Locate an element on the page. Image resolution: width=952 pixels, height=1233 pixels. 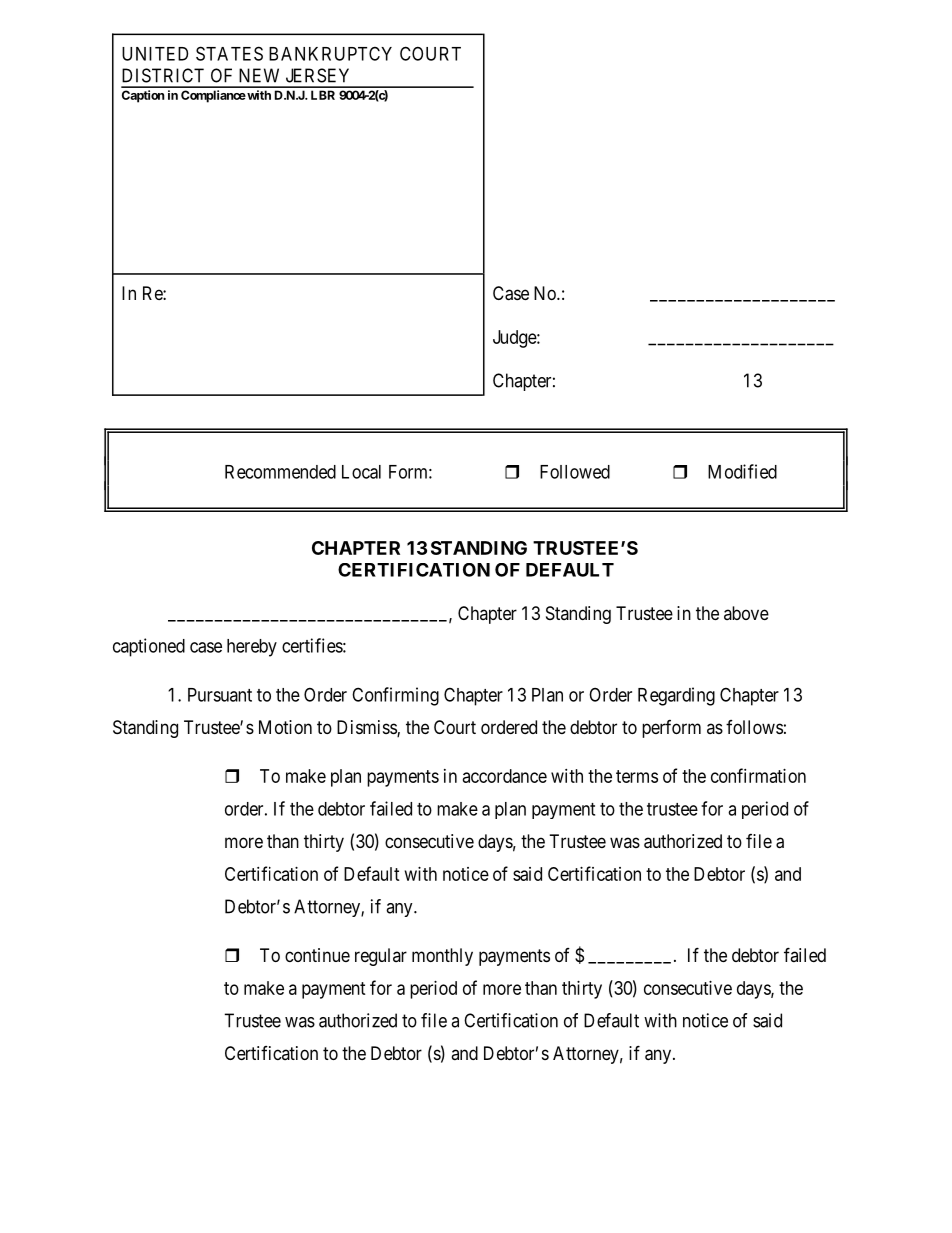
Compliance is located at coordinates (213, 96).
